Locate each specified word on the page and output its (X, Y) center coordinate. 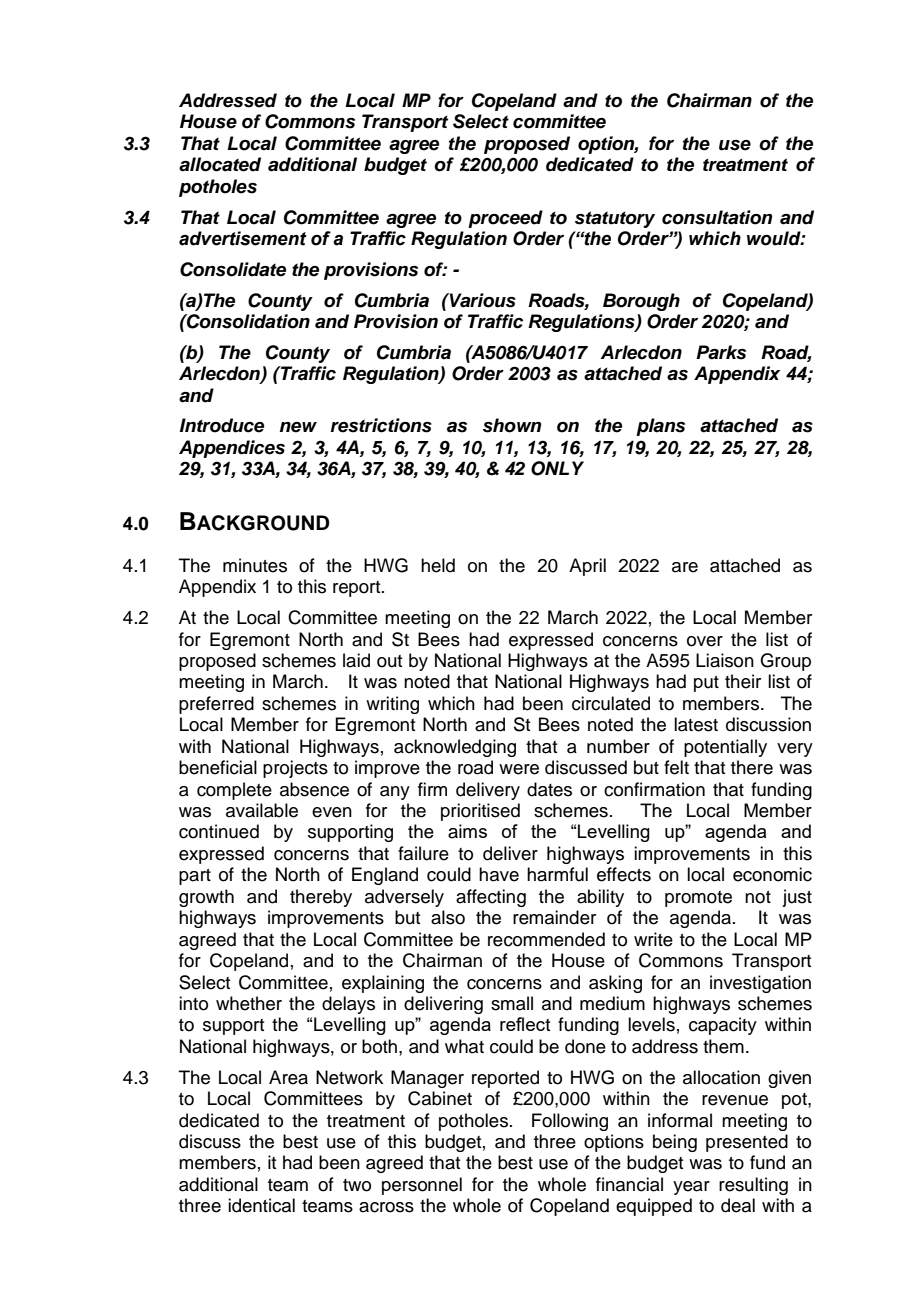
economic (772, 874)
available (262, 810)
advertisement (243, 238)
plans (660, 427)
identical (261, 1205)
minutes (255, 565)
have (499, 874)
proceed (505, 219)
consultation (717, 217)
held (438, 565)
